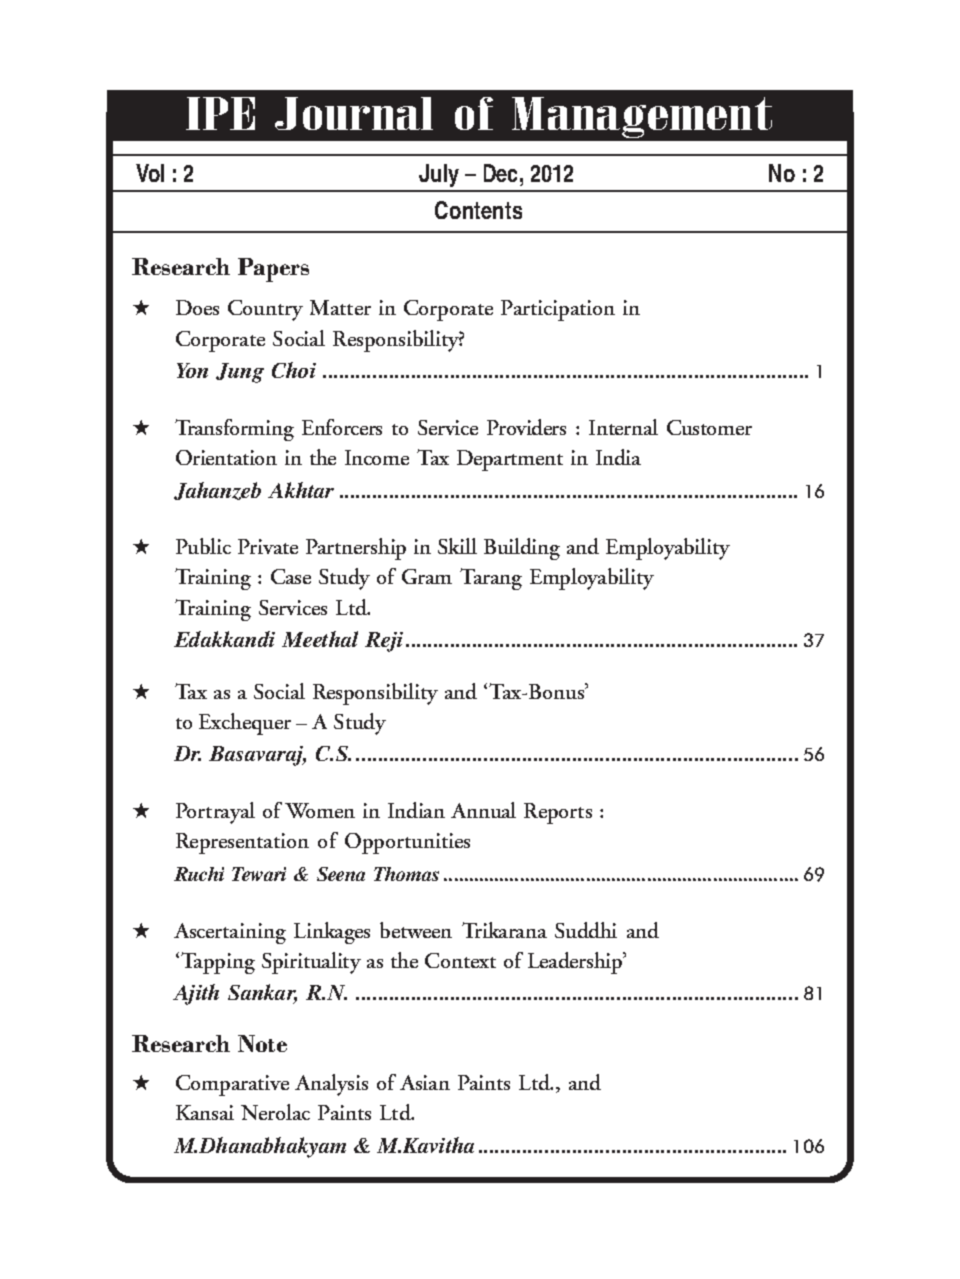  Describe the element at coordinates (226, 457) in the screenshot. I see `Orientation` at that location.
